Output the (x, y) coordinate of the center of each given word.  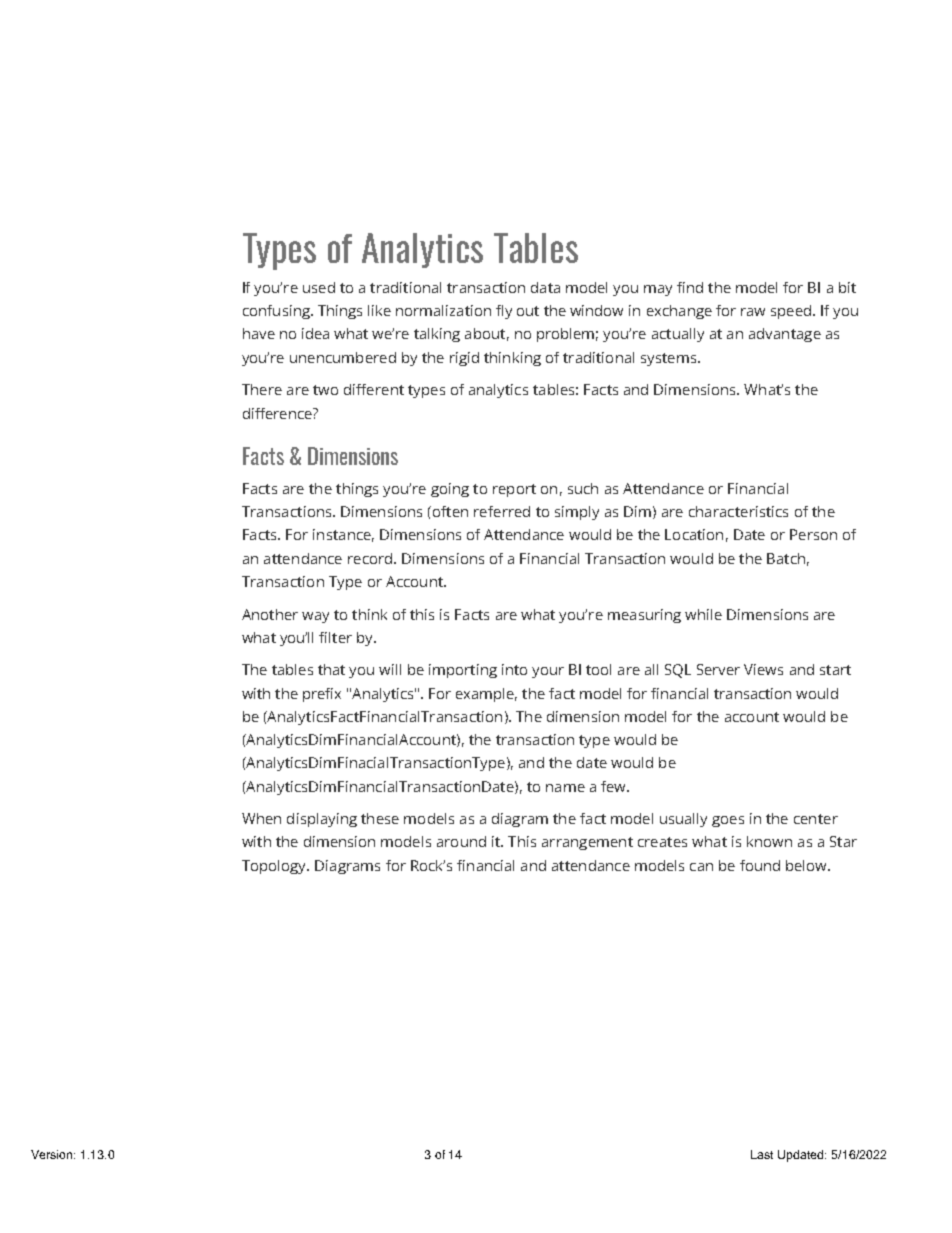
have (259, 333)
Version (53, 1154)
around (461, 841)
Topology (275, 867)
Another (270, 614)
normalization (443, 310)
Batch (786, 558)
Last (762, 1154)
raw (753, 312)
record (371, 558)
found (760, 865)
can (701, 867)
